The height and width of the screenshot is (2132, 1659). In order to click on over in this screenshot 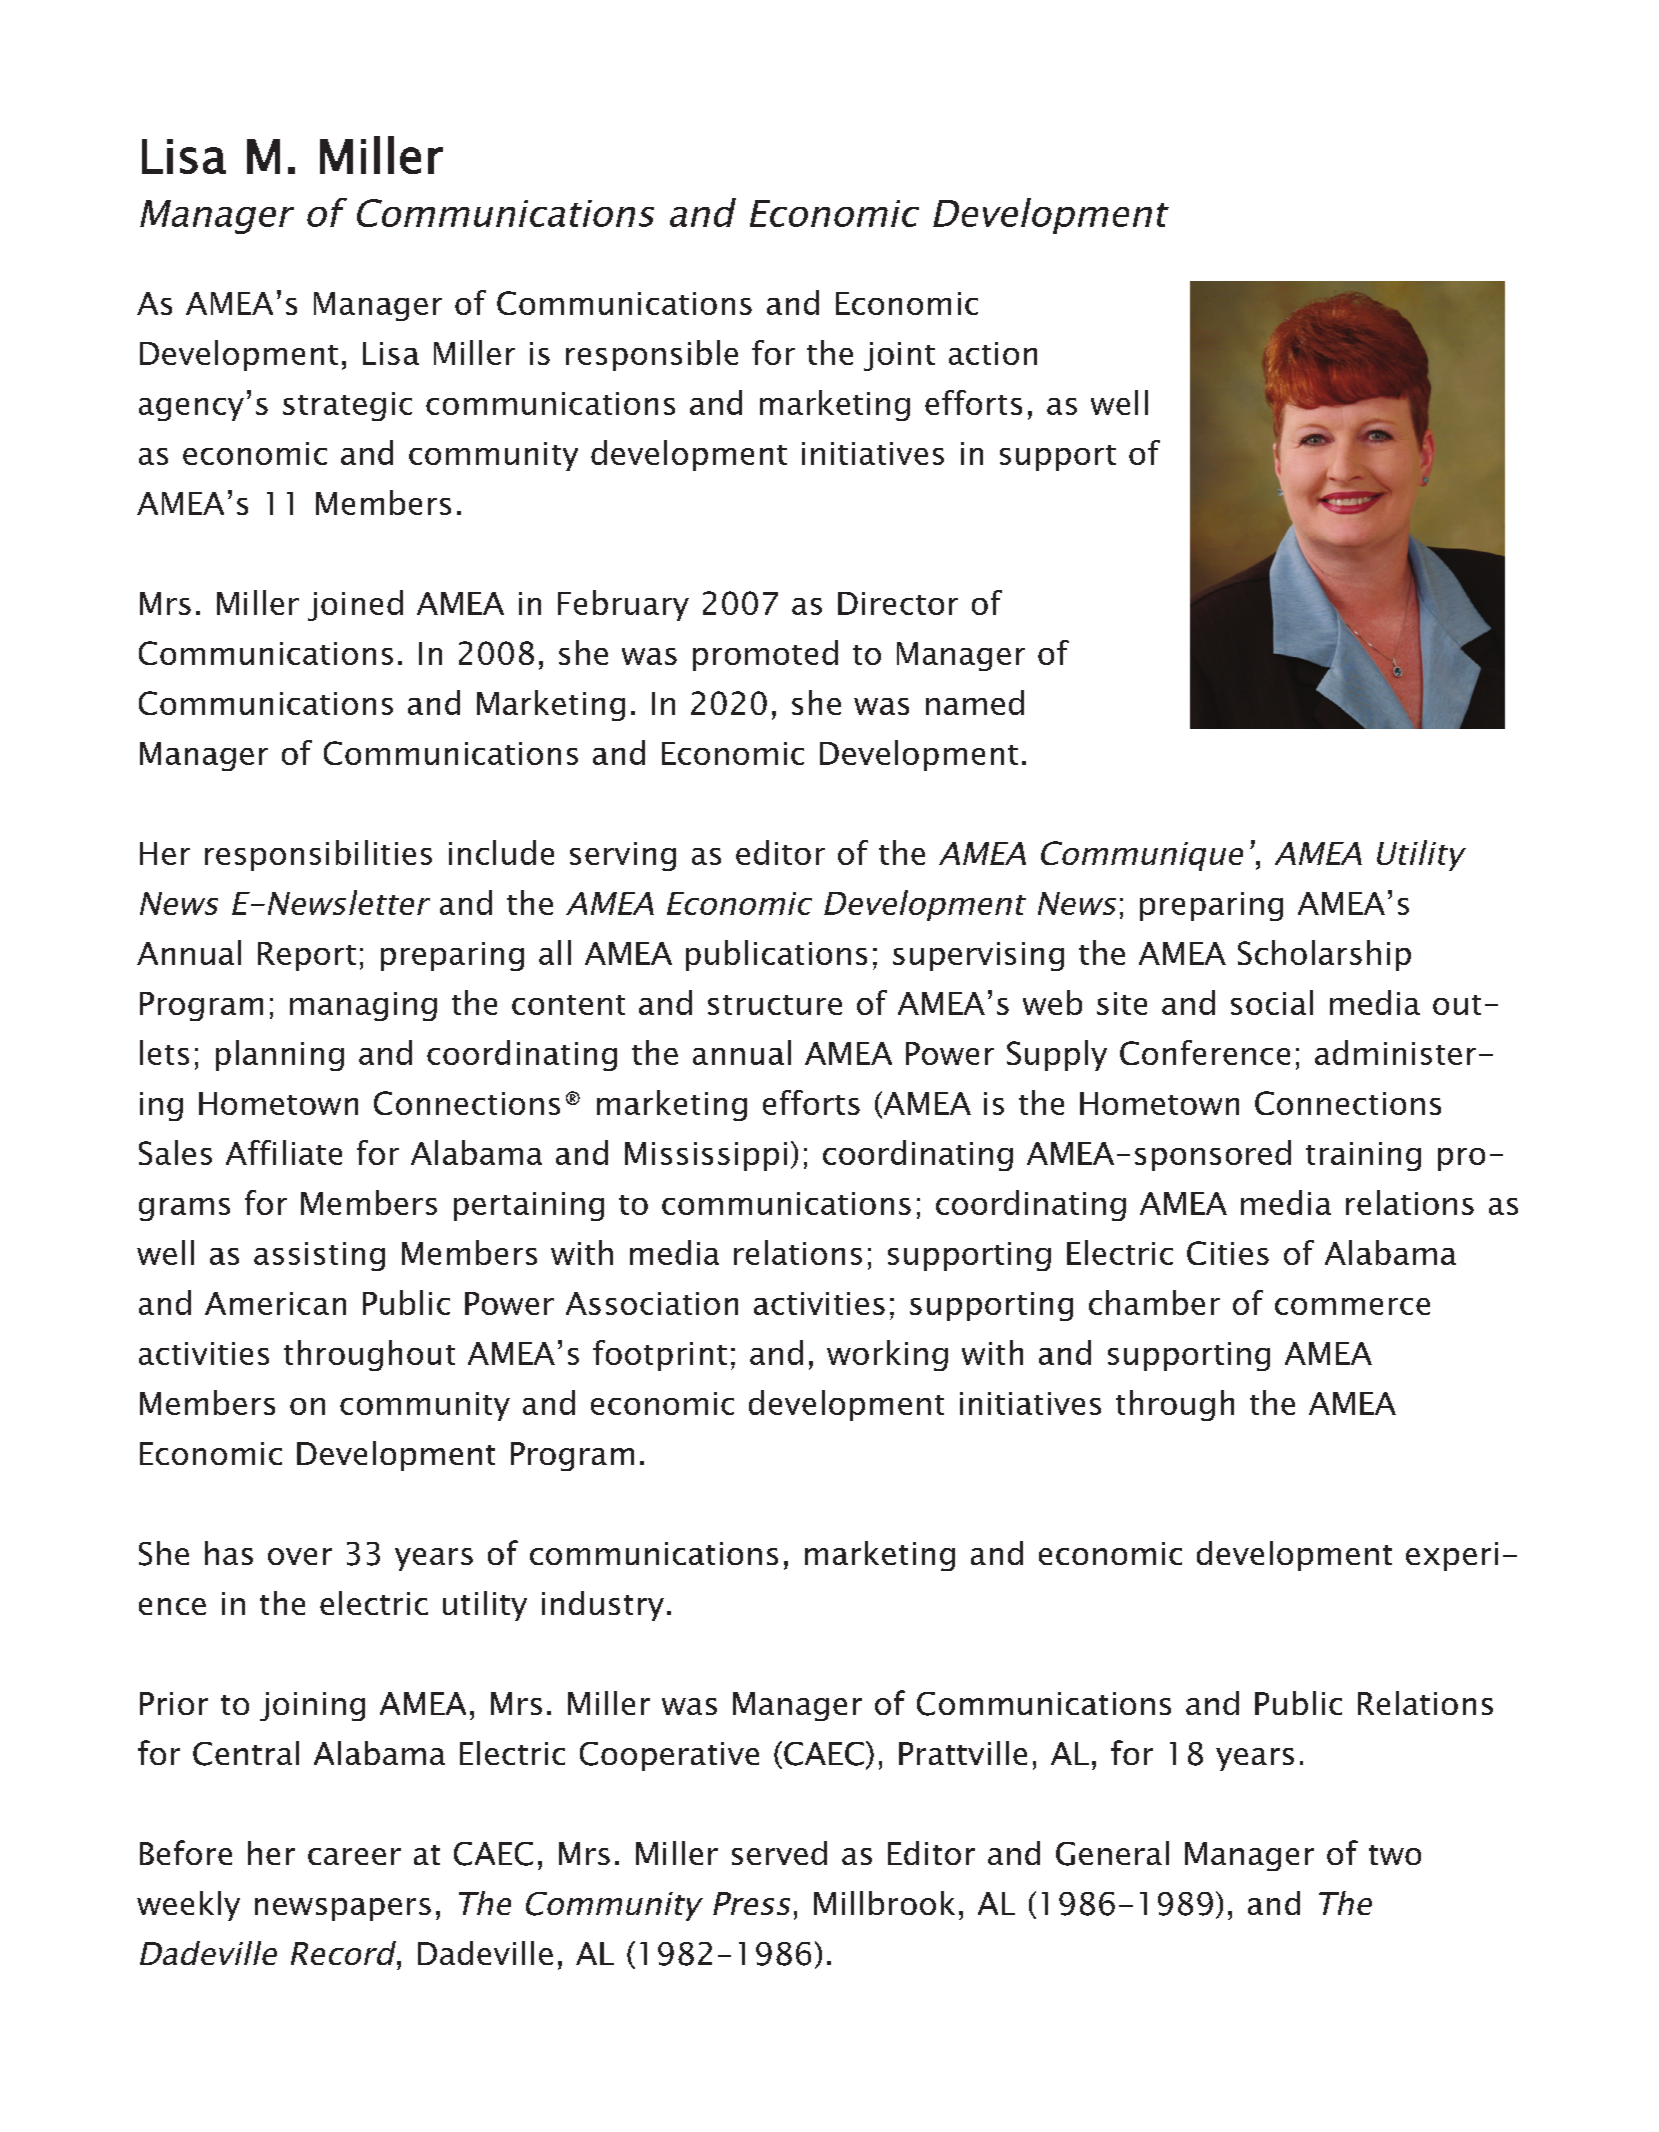, I will do `click(300, 1556)`.
